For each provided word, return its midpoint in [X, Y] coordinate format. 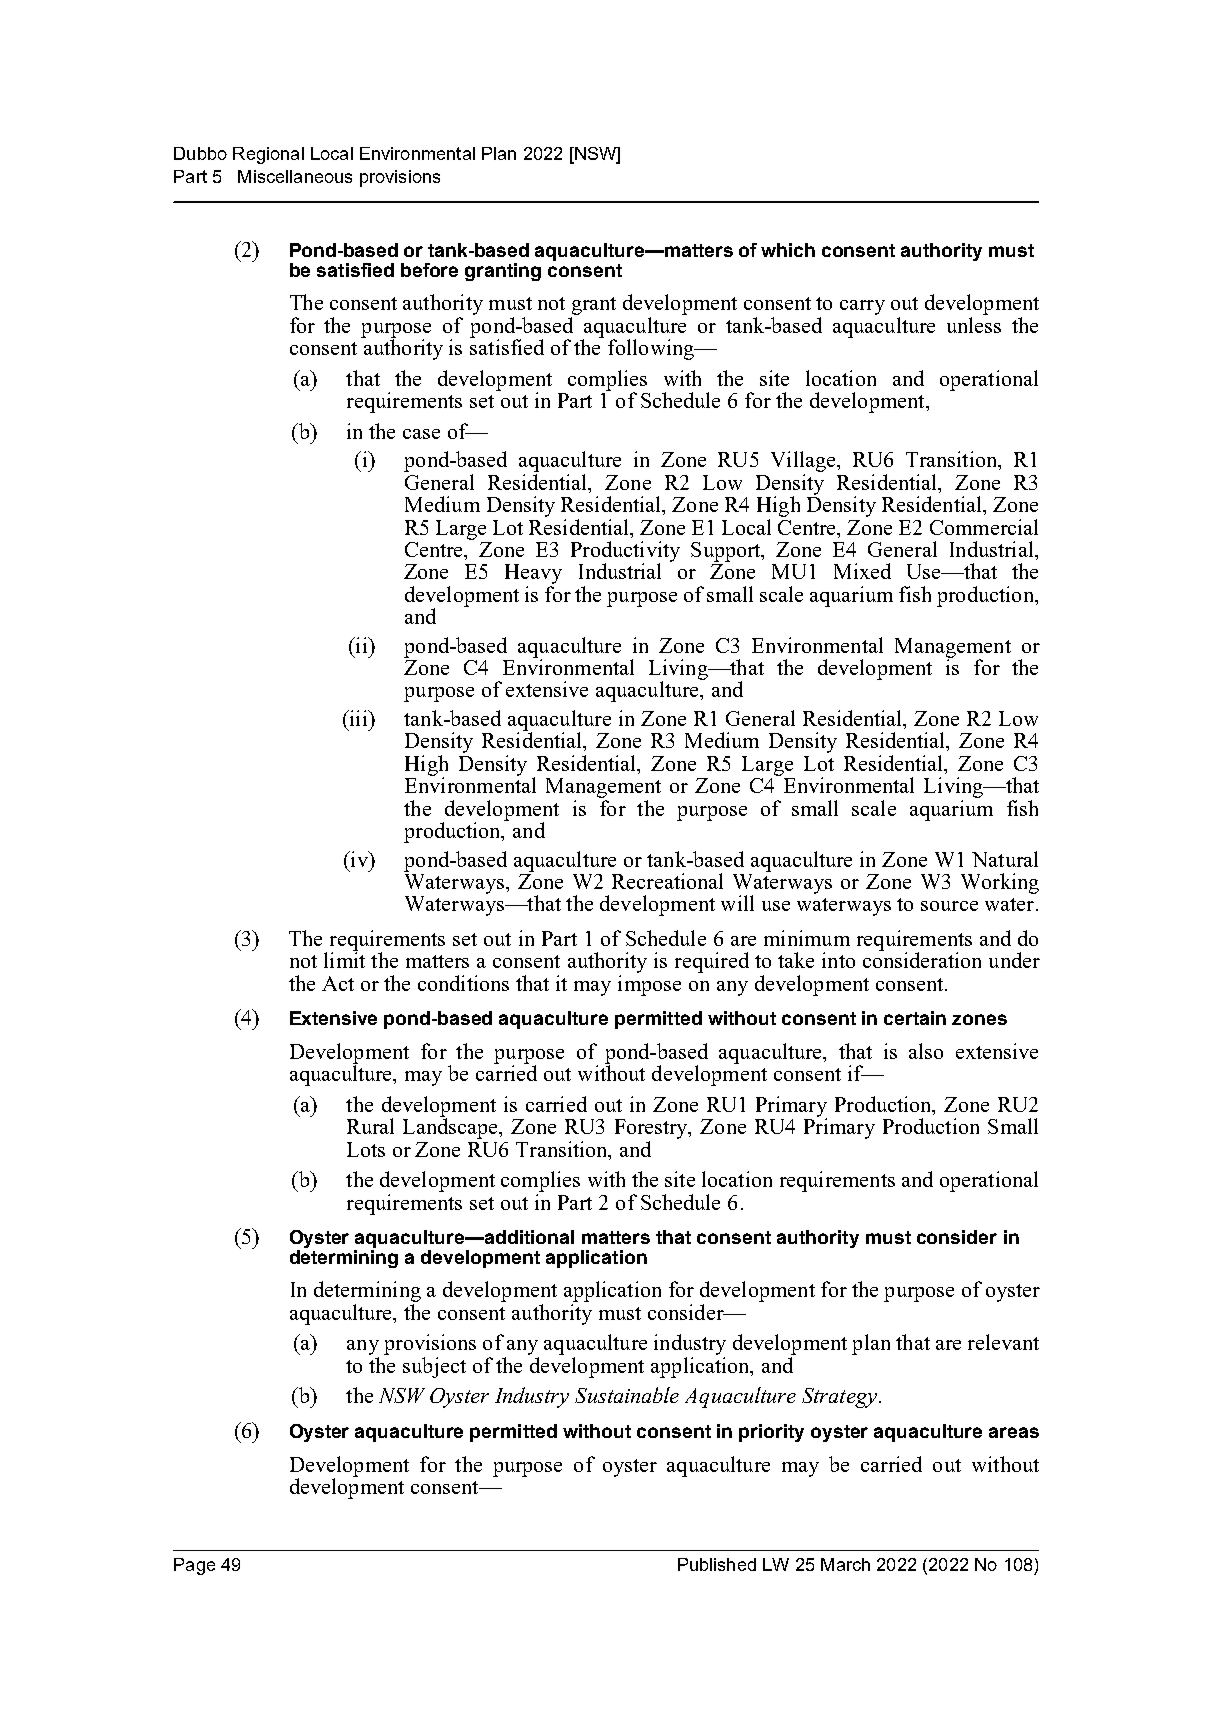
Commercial [984, 527]
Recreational [667, 881]
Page [194, 1566]
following [652, 349]
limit [344, 959]
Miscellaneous [295, 176]
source [949, 906]
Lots [366, 1149]
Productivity [625, 552]
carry [862, 307]
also [926, 1051]
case [421, 434]
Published [717, 1564]
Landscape [452, 1127]
